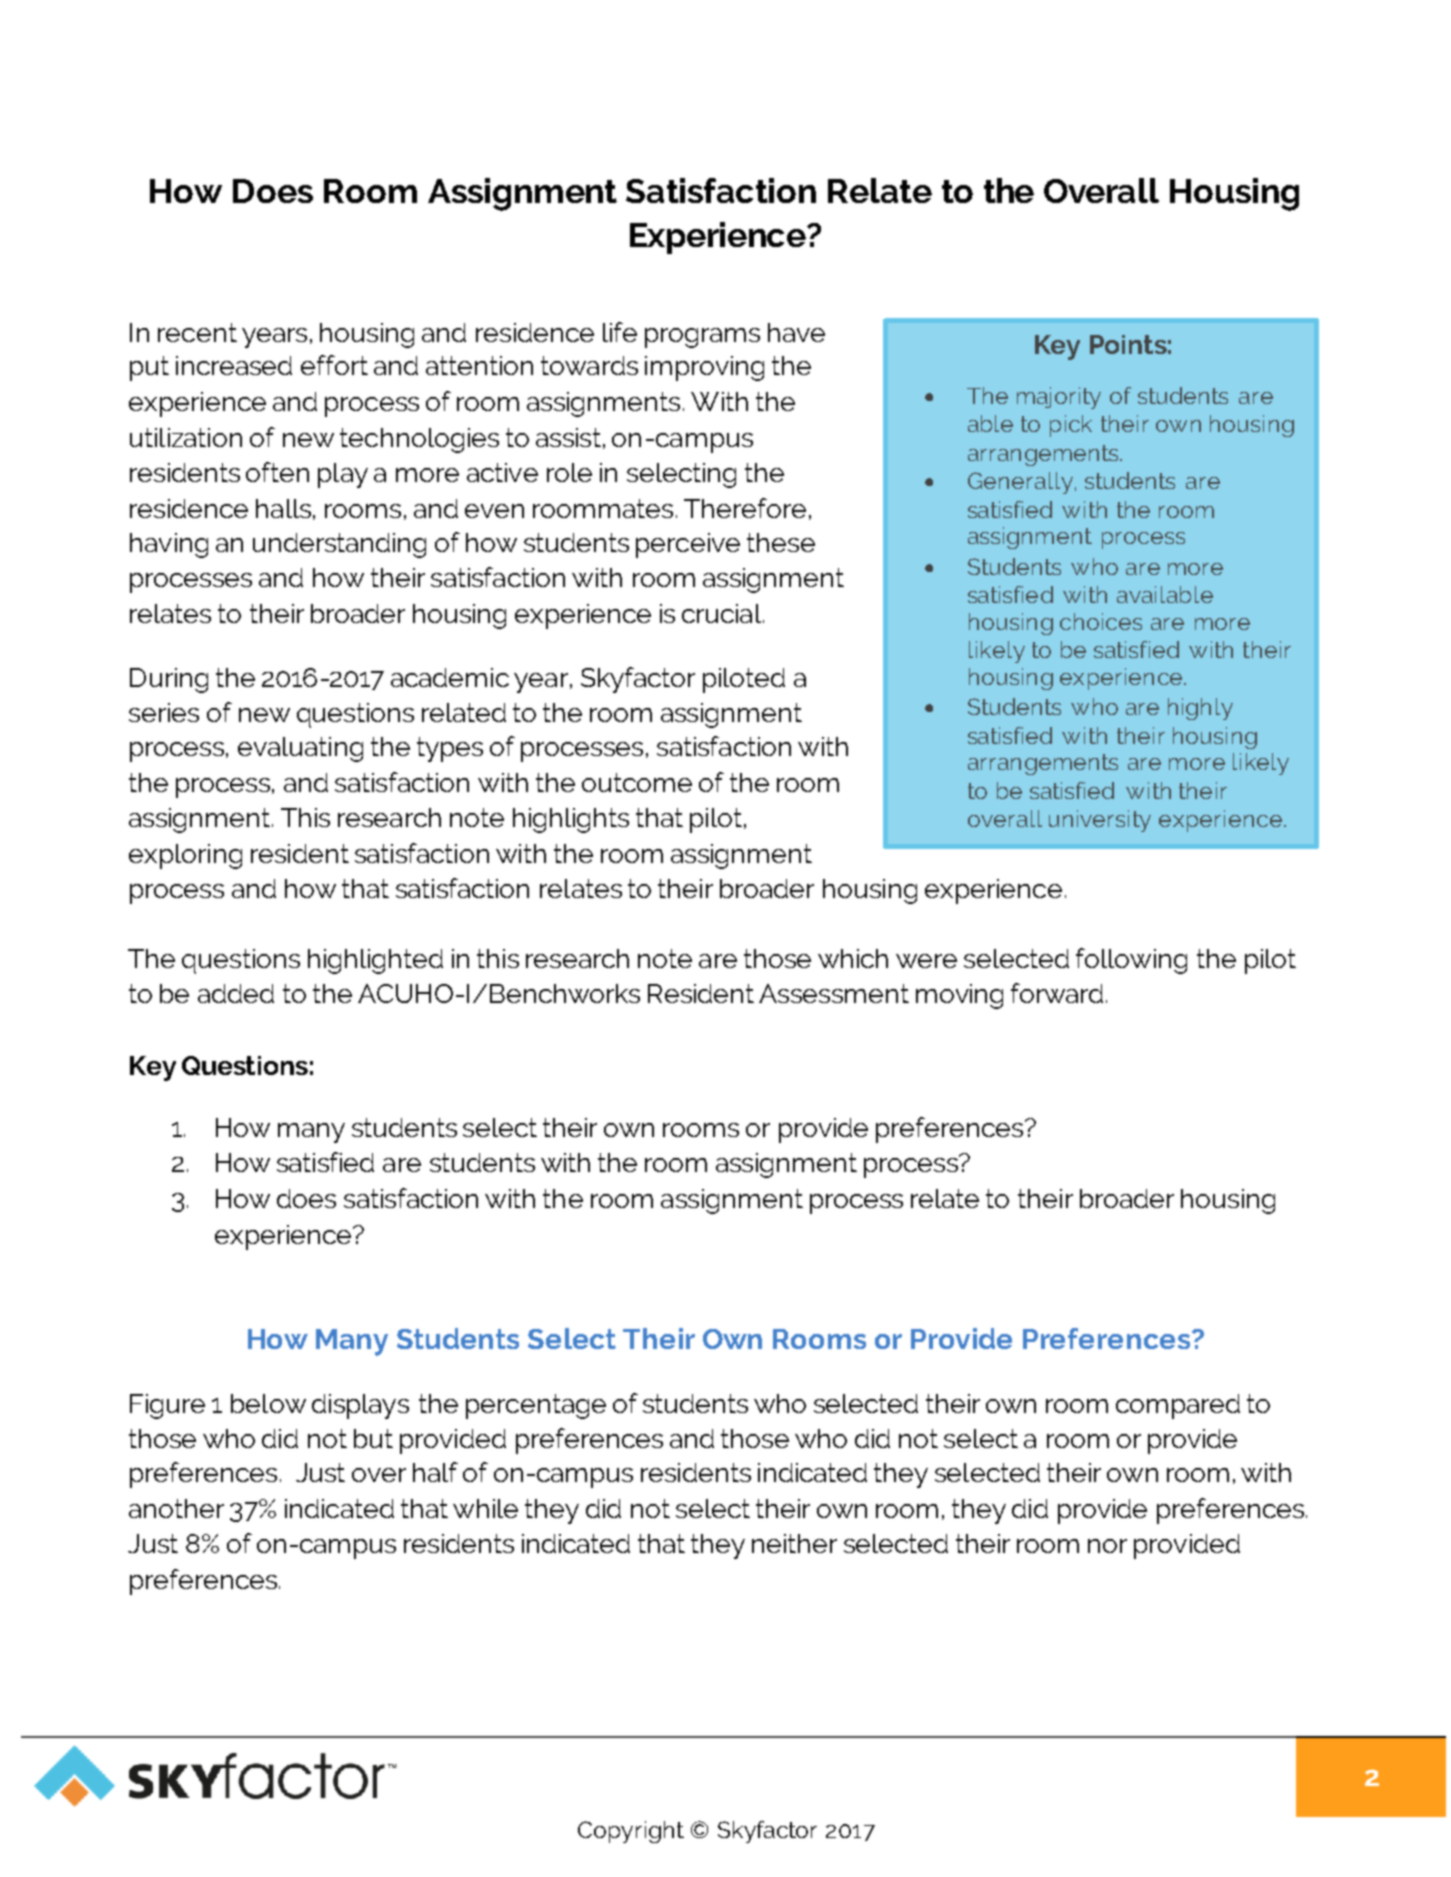 The height and width of the image is (1877, 1451). I want to click on below, so click(268, 1403).
